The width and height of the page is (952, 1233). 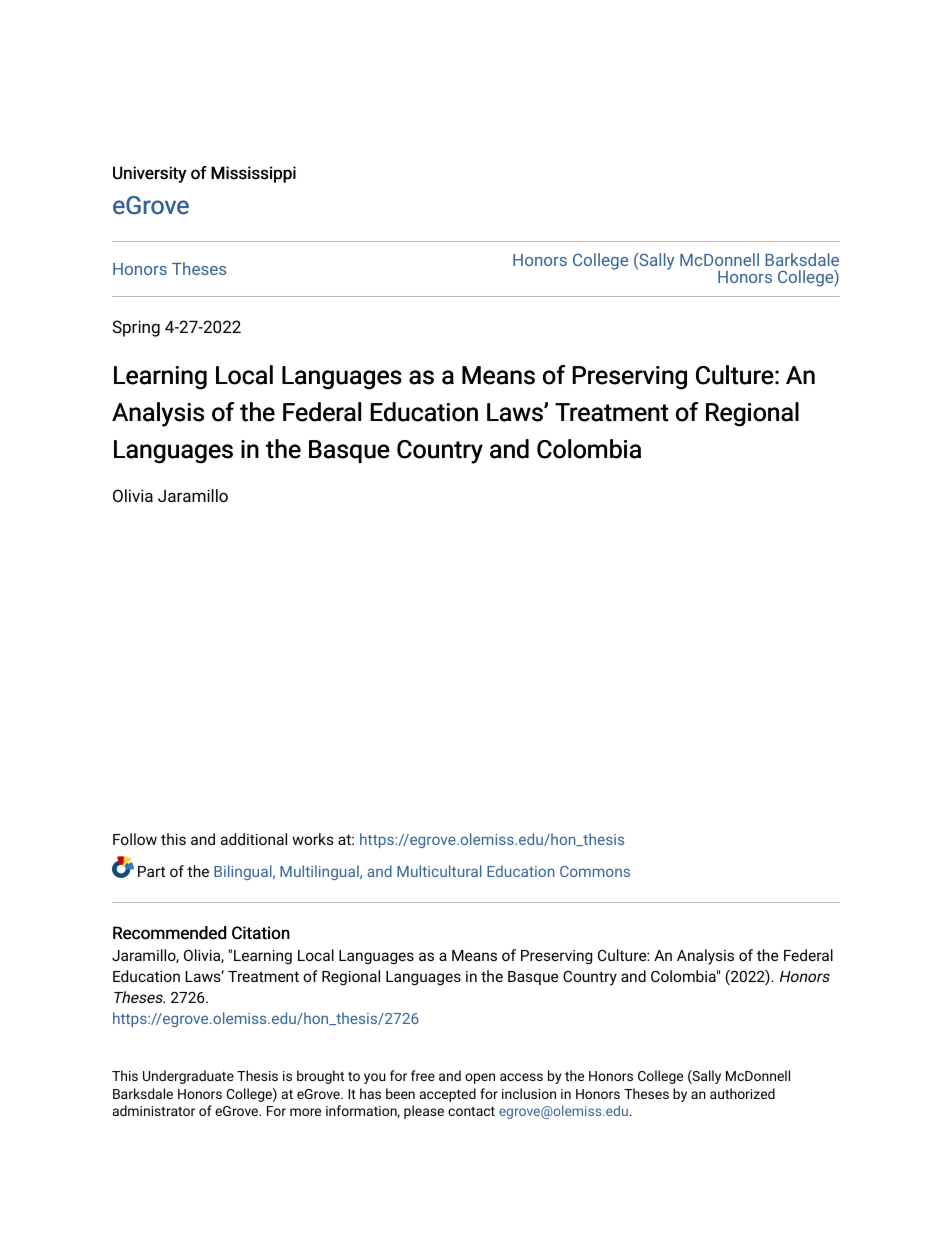 What do you see at coordinates (151, 871) in the page?
I see `Part` at bounding box center [151, 871].
